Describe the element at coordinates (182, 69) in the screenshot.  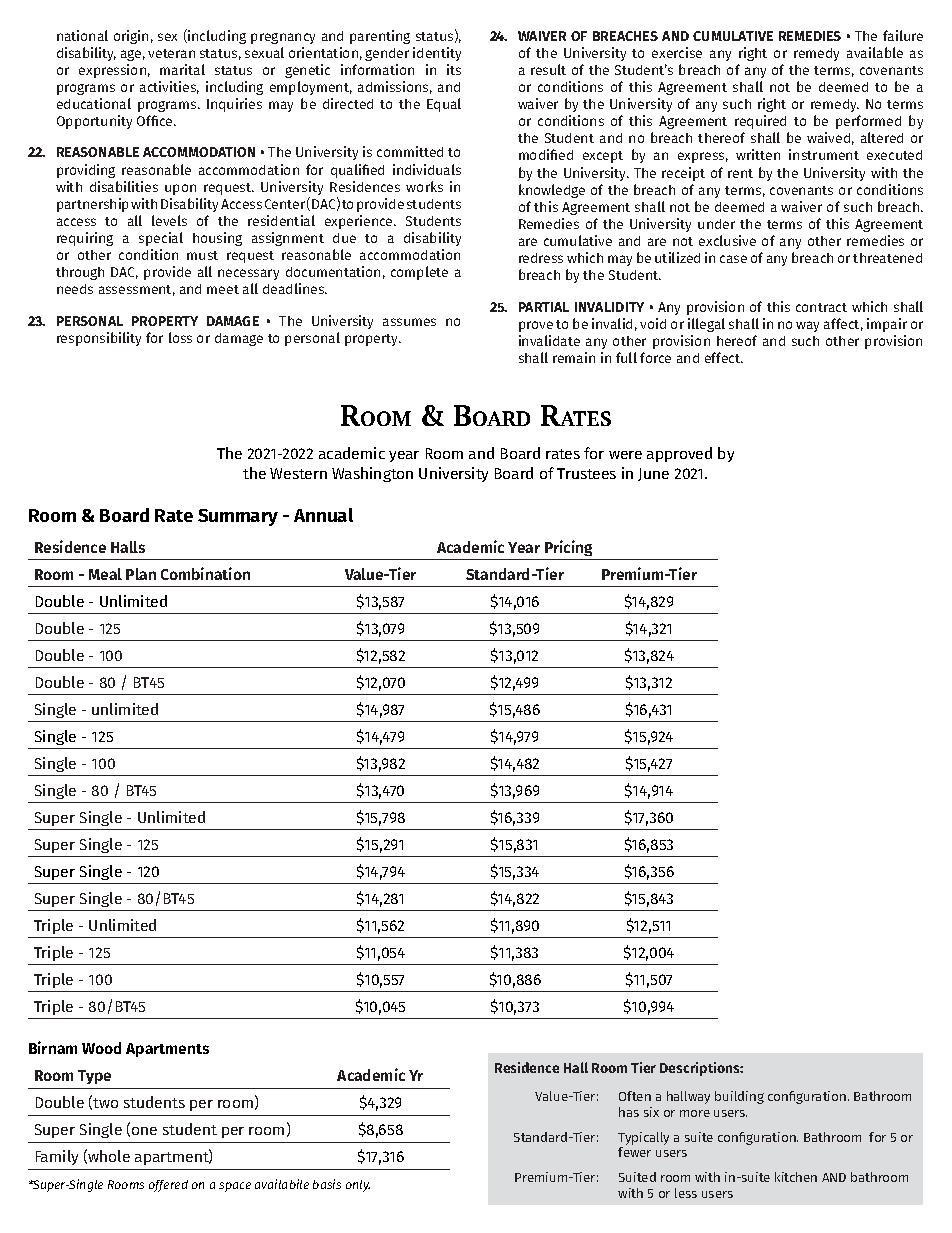
I see `marital` at that location.
